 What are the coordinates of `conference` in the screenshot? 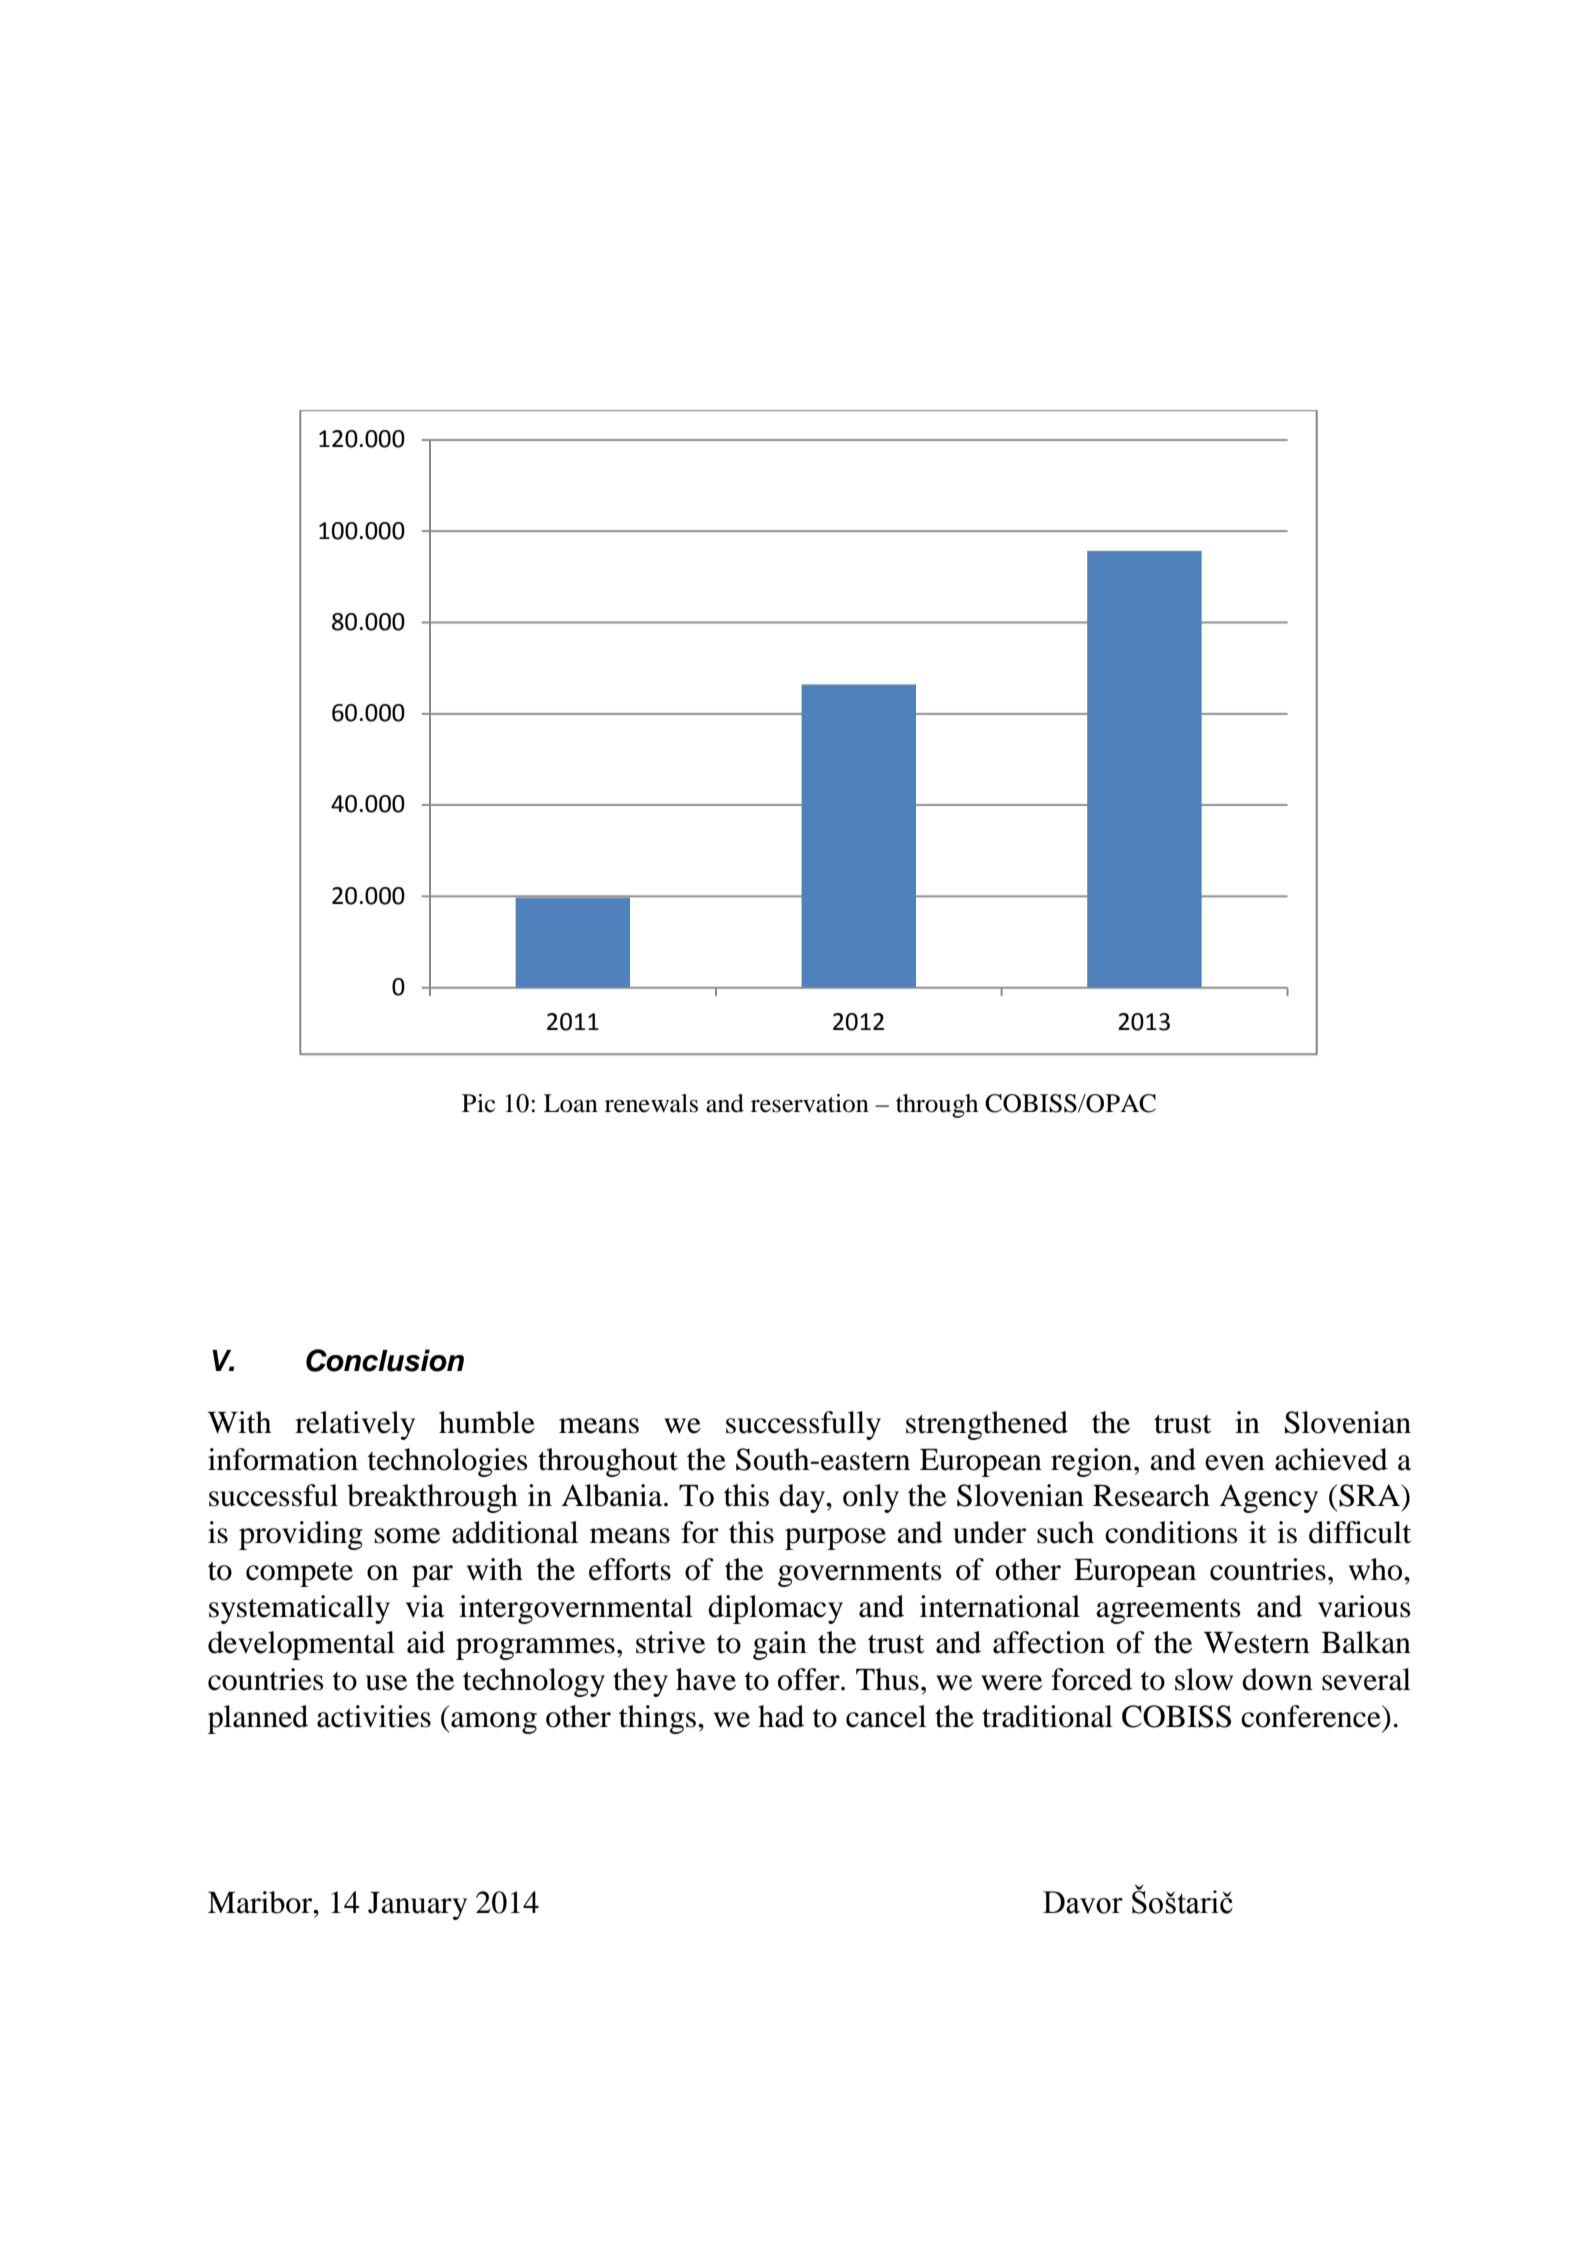 It's located at (1312, 1716).
